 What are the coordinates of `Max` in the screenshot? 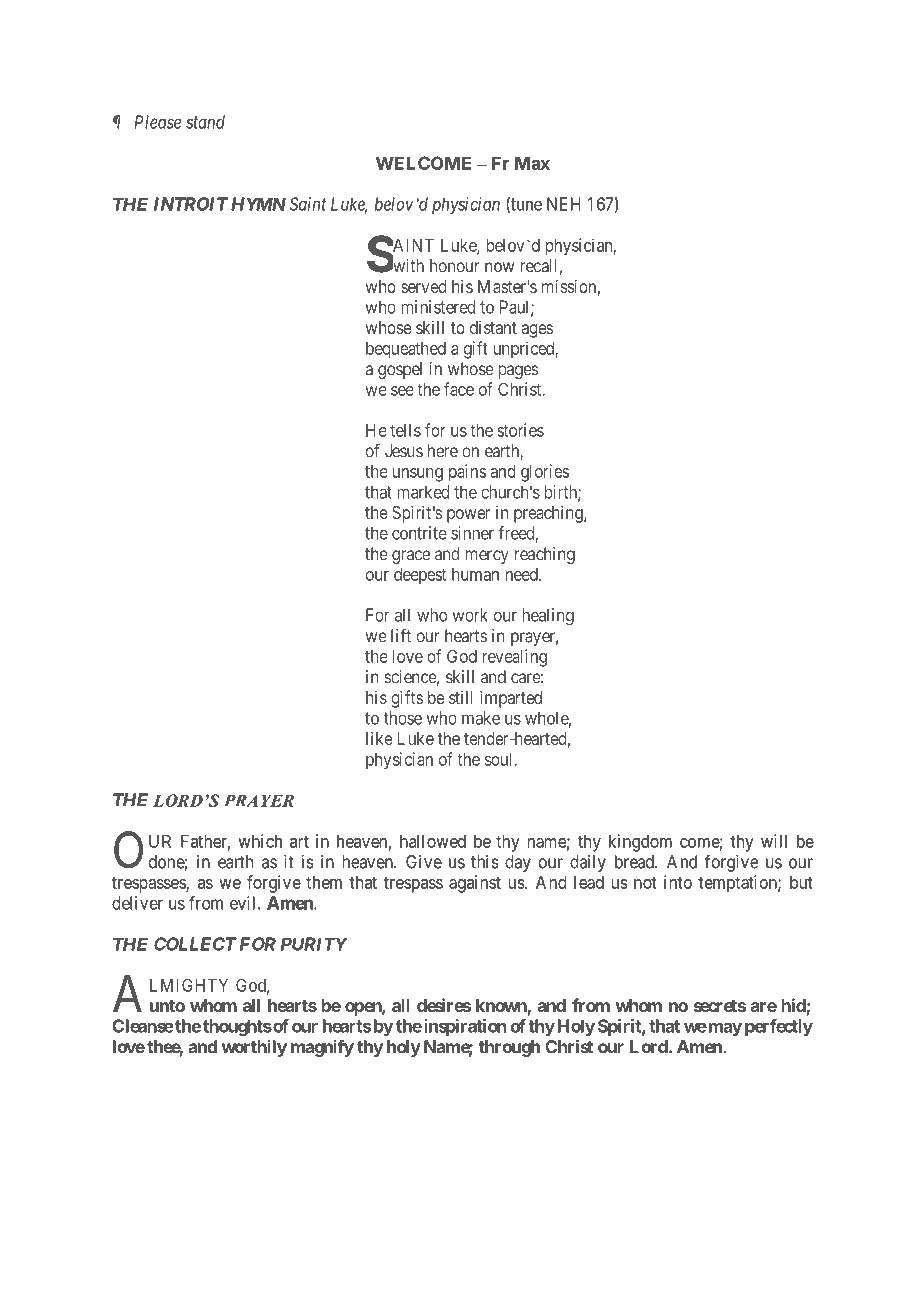 It's located at (532, 163).
